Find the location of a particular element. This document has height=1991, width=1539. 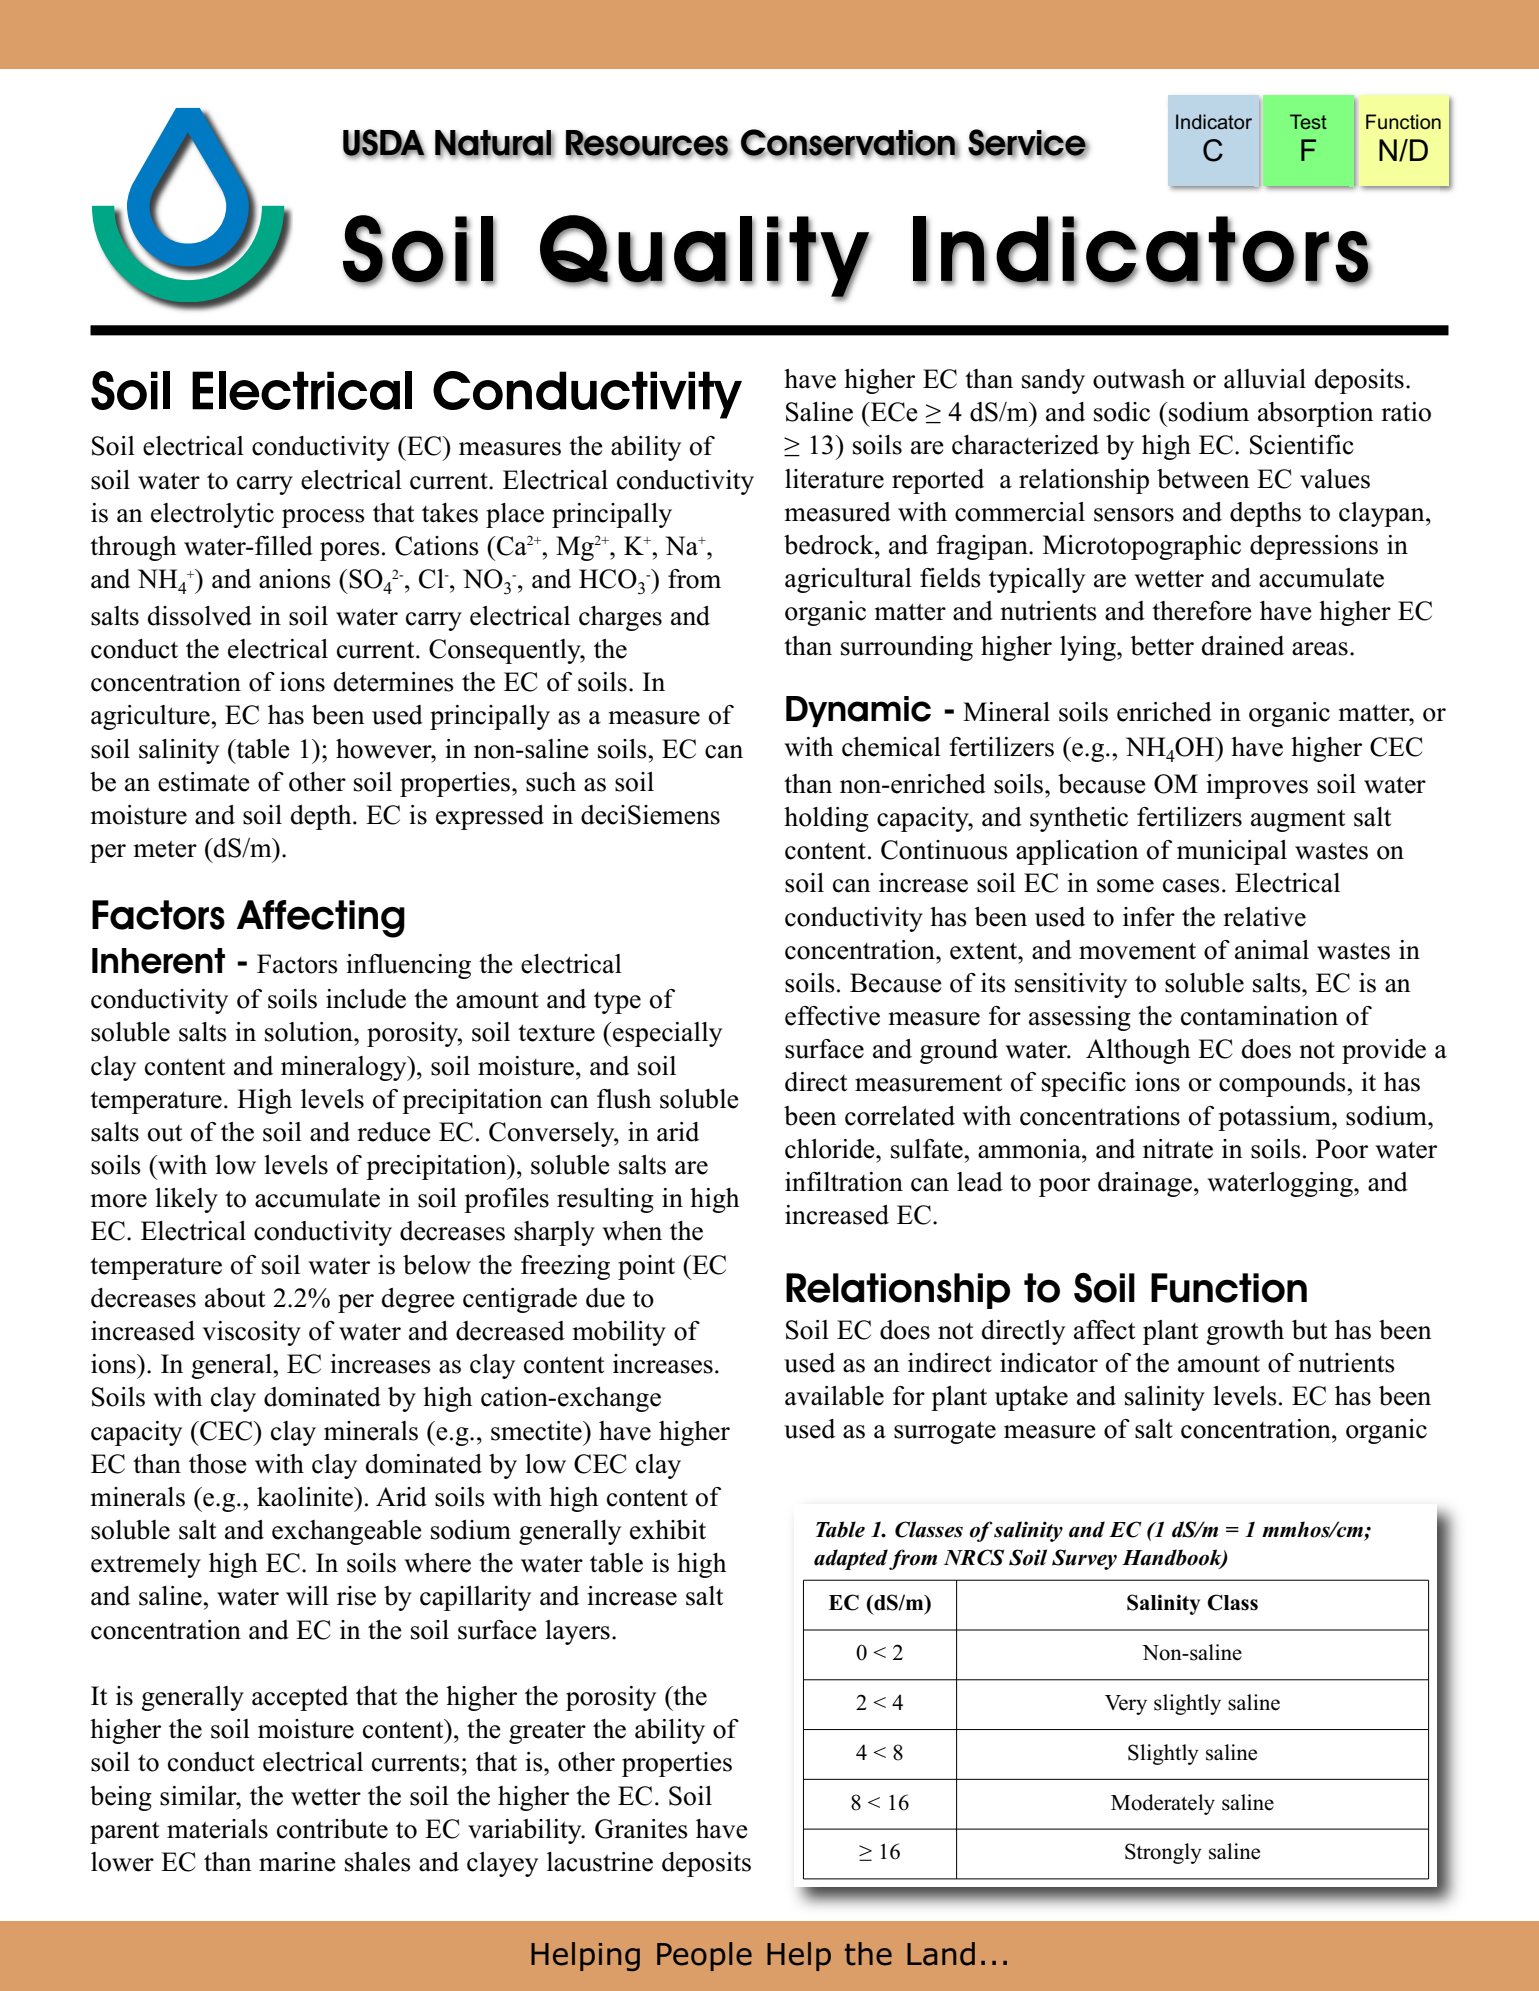

dissolved is located at coordinates (200, 616).
